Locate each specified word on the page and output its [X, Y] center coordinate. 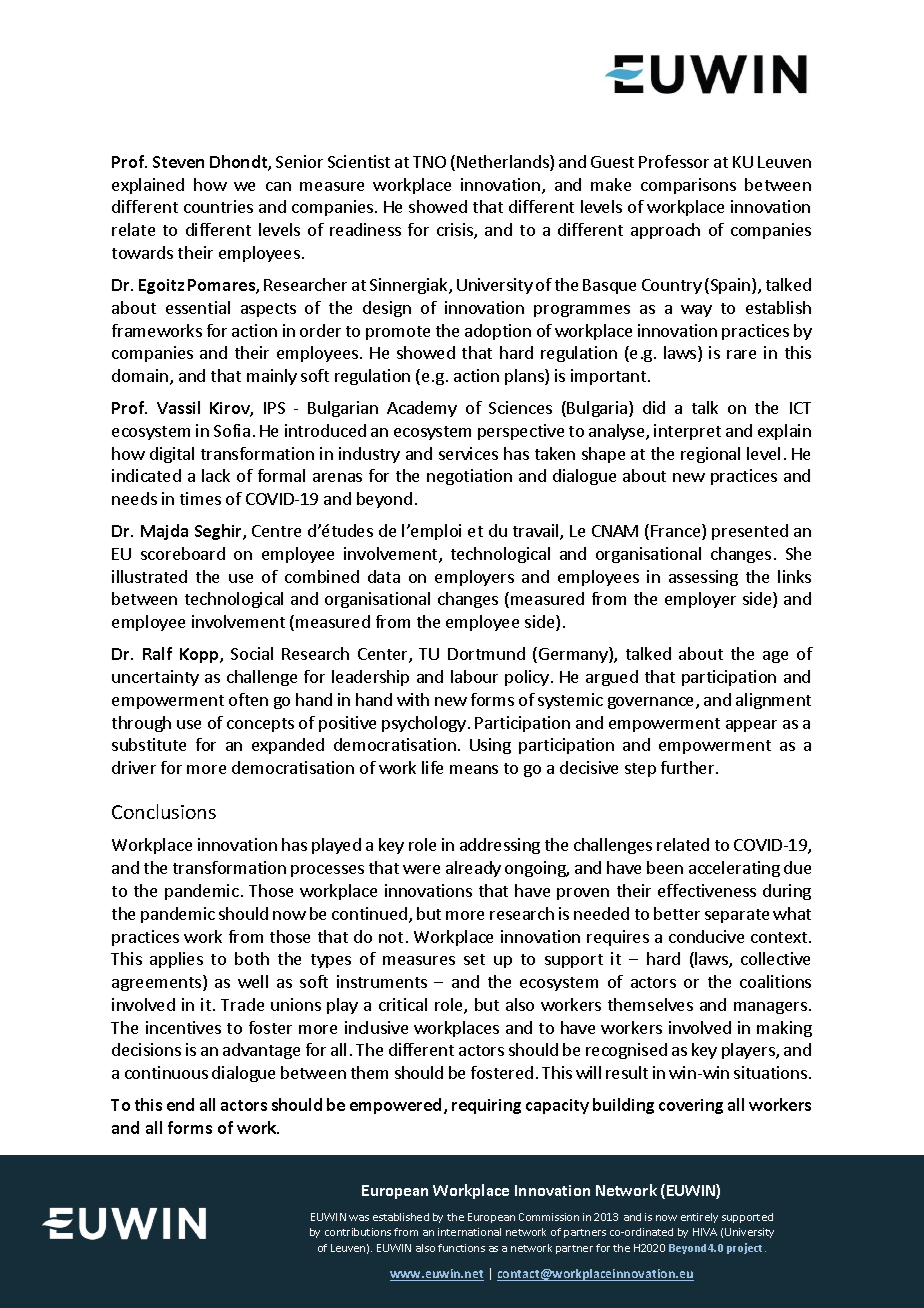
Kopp [200, 655]
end [180, 1104]
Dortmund [486, 653]
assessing [703, 578]
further [689, 767]
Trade [242, 1004]
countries [218, 206]
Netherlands [504, 163]
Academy [422, 409]
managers [770, 1008]
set [474, 959]
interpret [687, 432]
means [474, 769]
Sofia [232, 430]
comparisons [688, 186]
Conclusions [164, 811]
